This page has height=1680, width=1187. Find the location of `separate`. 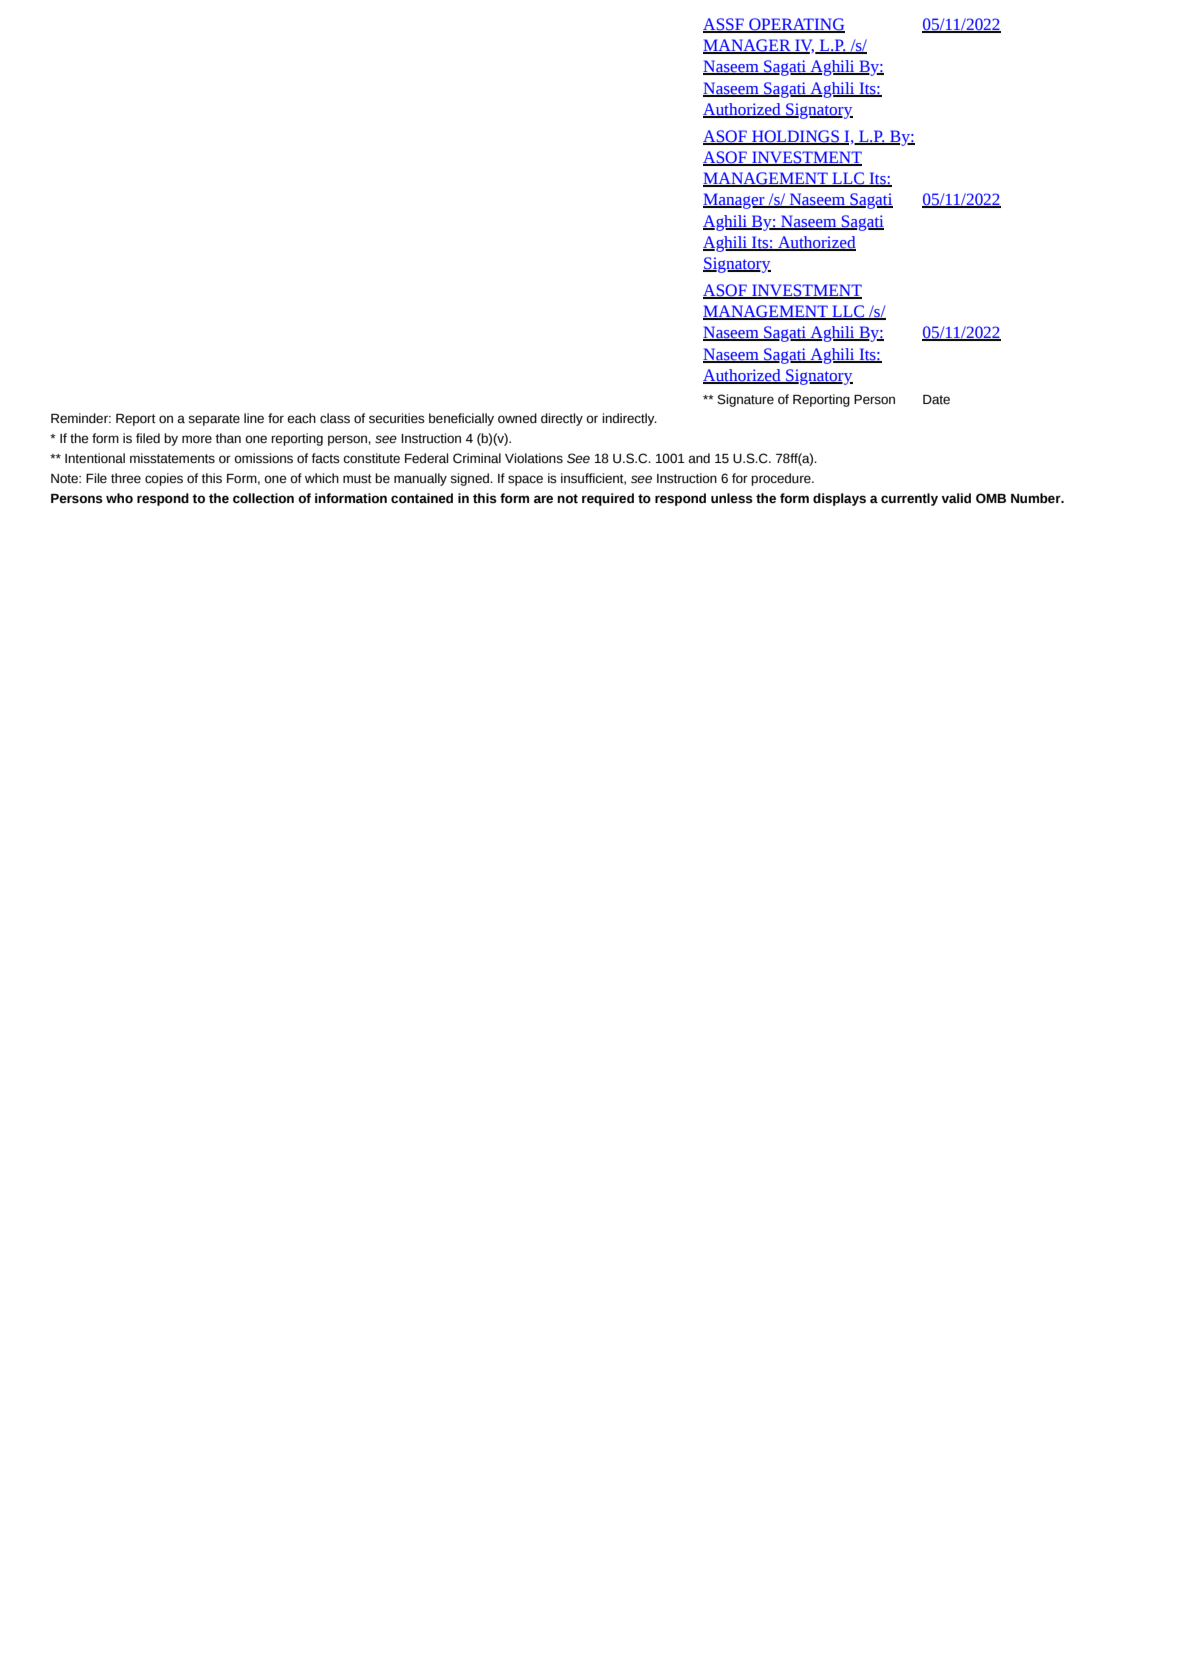

separate is located at coordinates (214, 420).
